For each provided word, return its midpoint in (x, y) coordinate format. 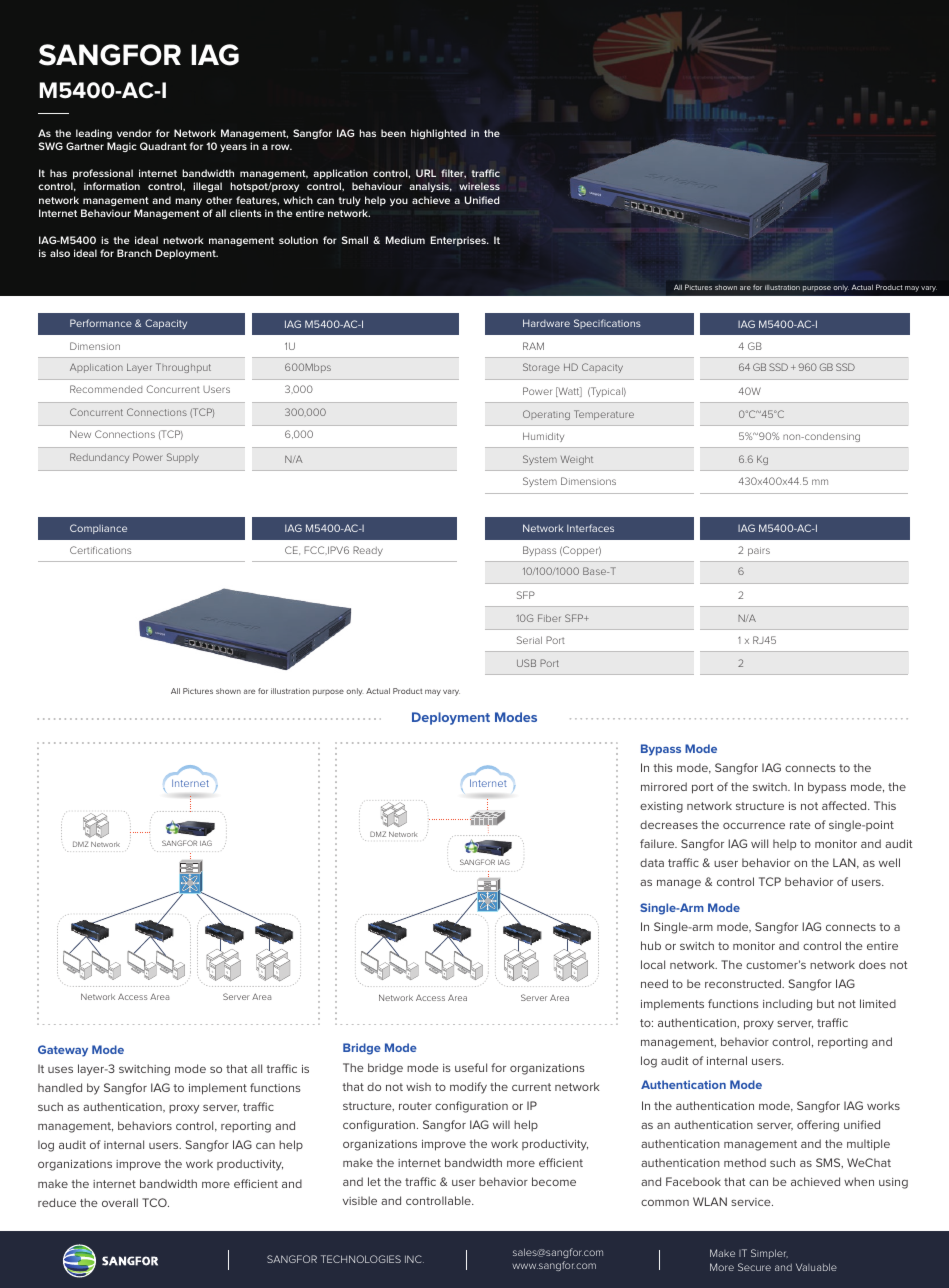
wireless (479, 186)
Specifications (607, 324)
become (554, 1181)
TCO (155, 1202)
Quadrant (163, 146)
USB (526, 663)
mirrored (664, 786)
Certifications (100, 550)
